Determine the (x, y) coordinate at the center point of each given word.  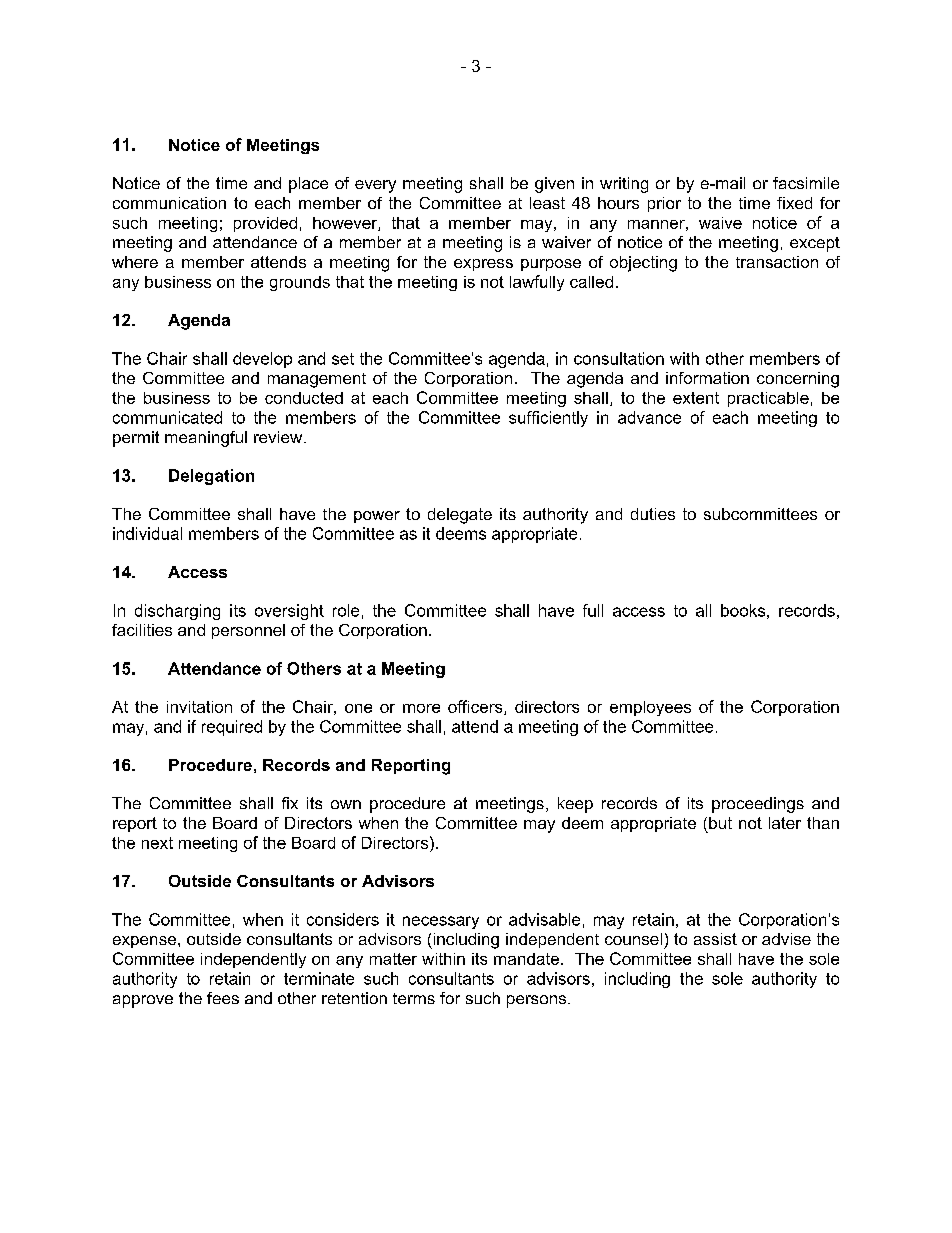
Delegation (211, 477)
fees (223, 998)
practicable (768, 399)
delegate (460, 516)
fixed (794, 203)
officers (476, 707)
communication (169, 203)
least (547, 203)
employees (650, 708)
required (232, 728)
